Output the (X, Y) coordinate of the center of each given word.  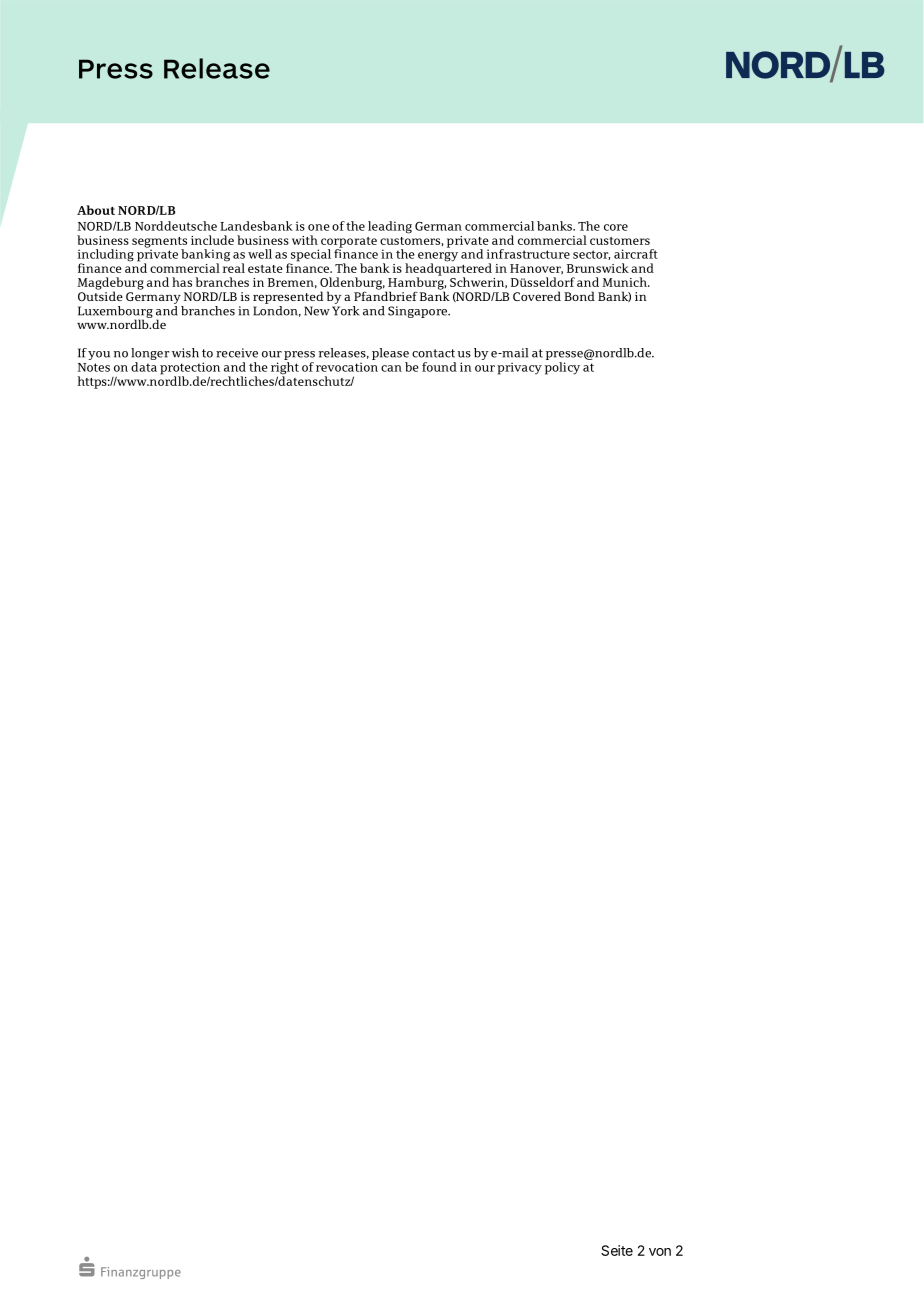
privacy (519, 368)
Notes (94, 367)
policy (562, 368)
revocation (347, 367)
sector (591, 255)
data (144, 367)
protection (190, 369)
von (660, 1252)
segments (159, 243)
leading (390, 227)
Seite (617, 1250)
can (391, 368)
